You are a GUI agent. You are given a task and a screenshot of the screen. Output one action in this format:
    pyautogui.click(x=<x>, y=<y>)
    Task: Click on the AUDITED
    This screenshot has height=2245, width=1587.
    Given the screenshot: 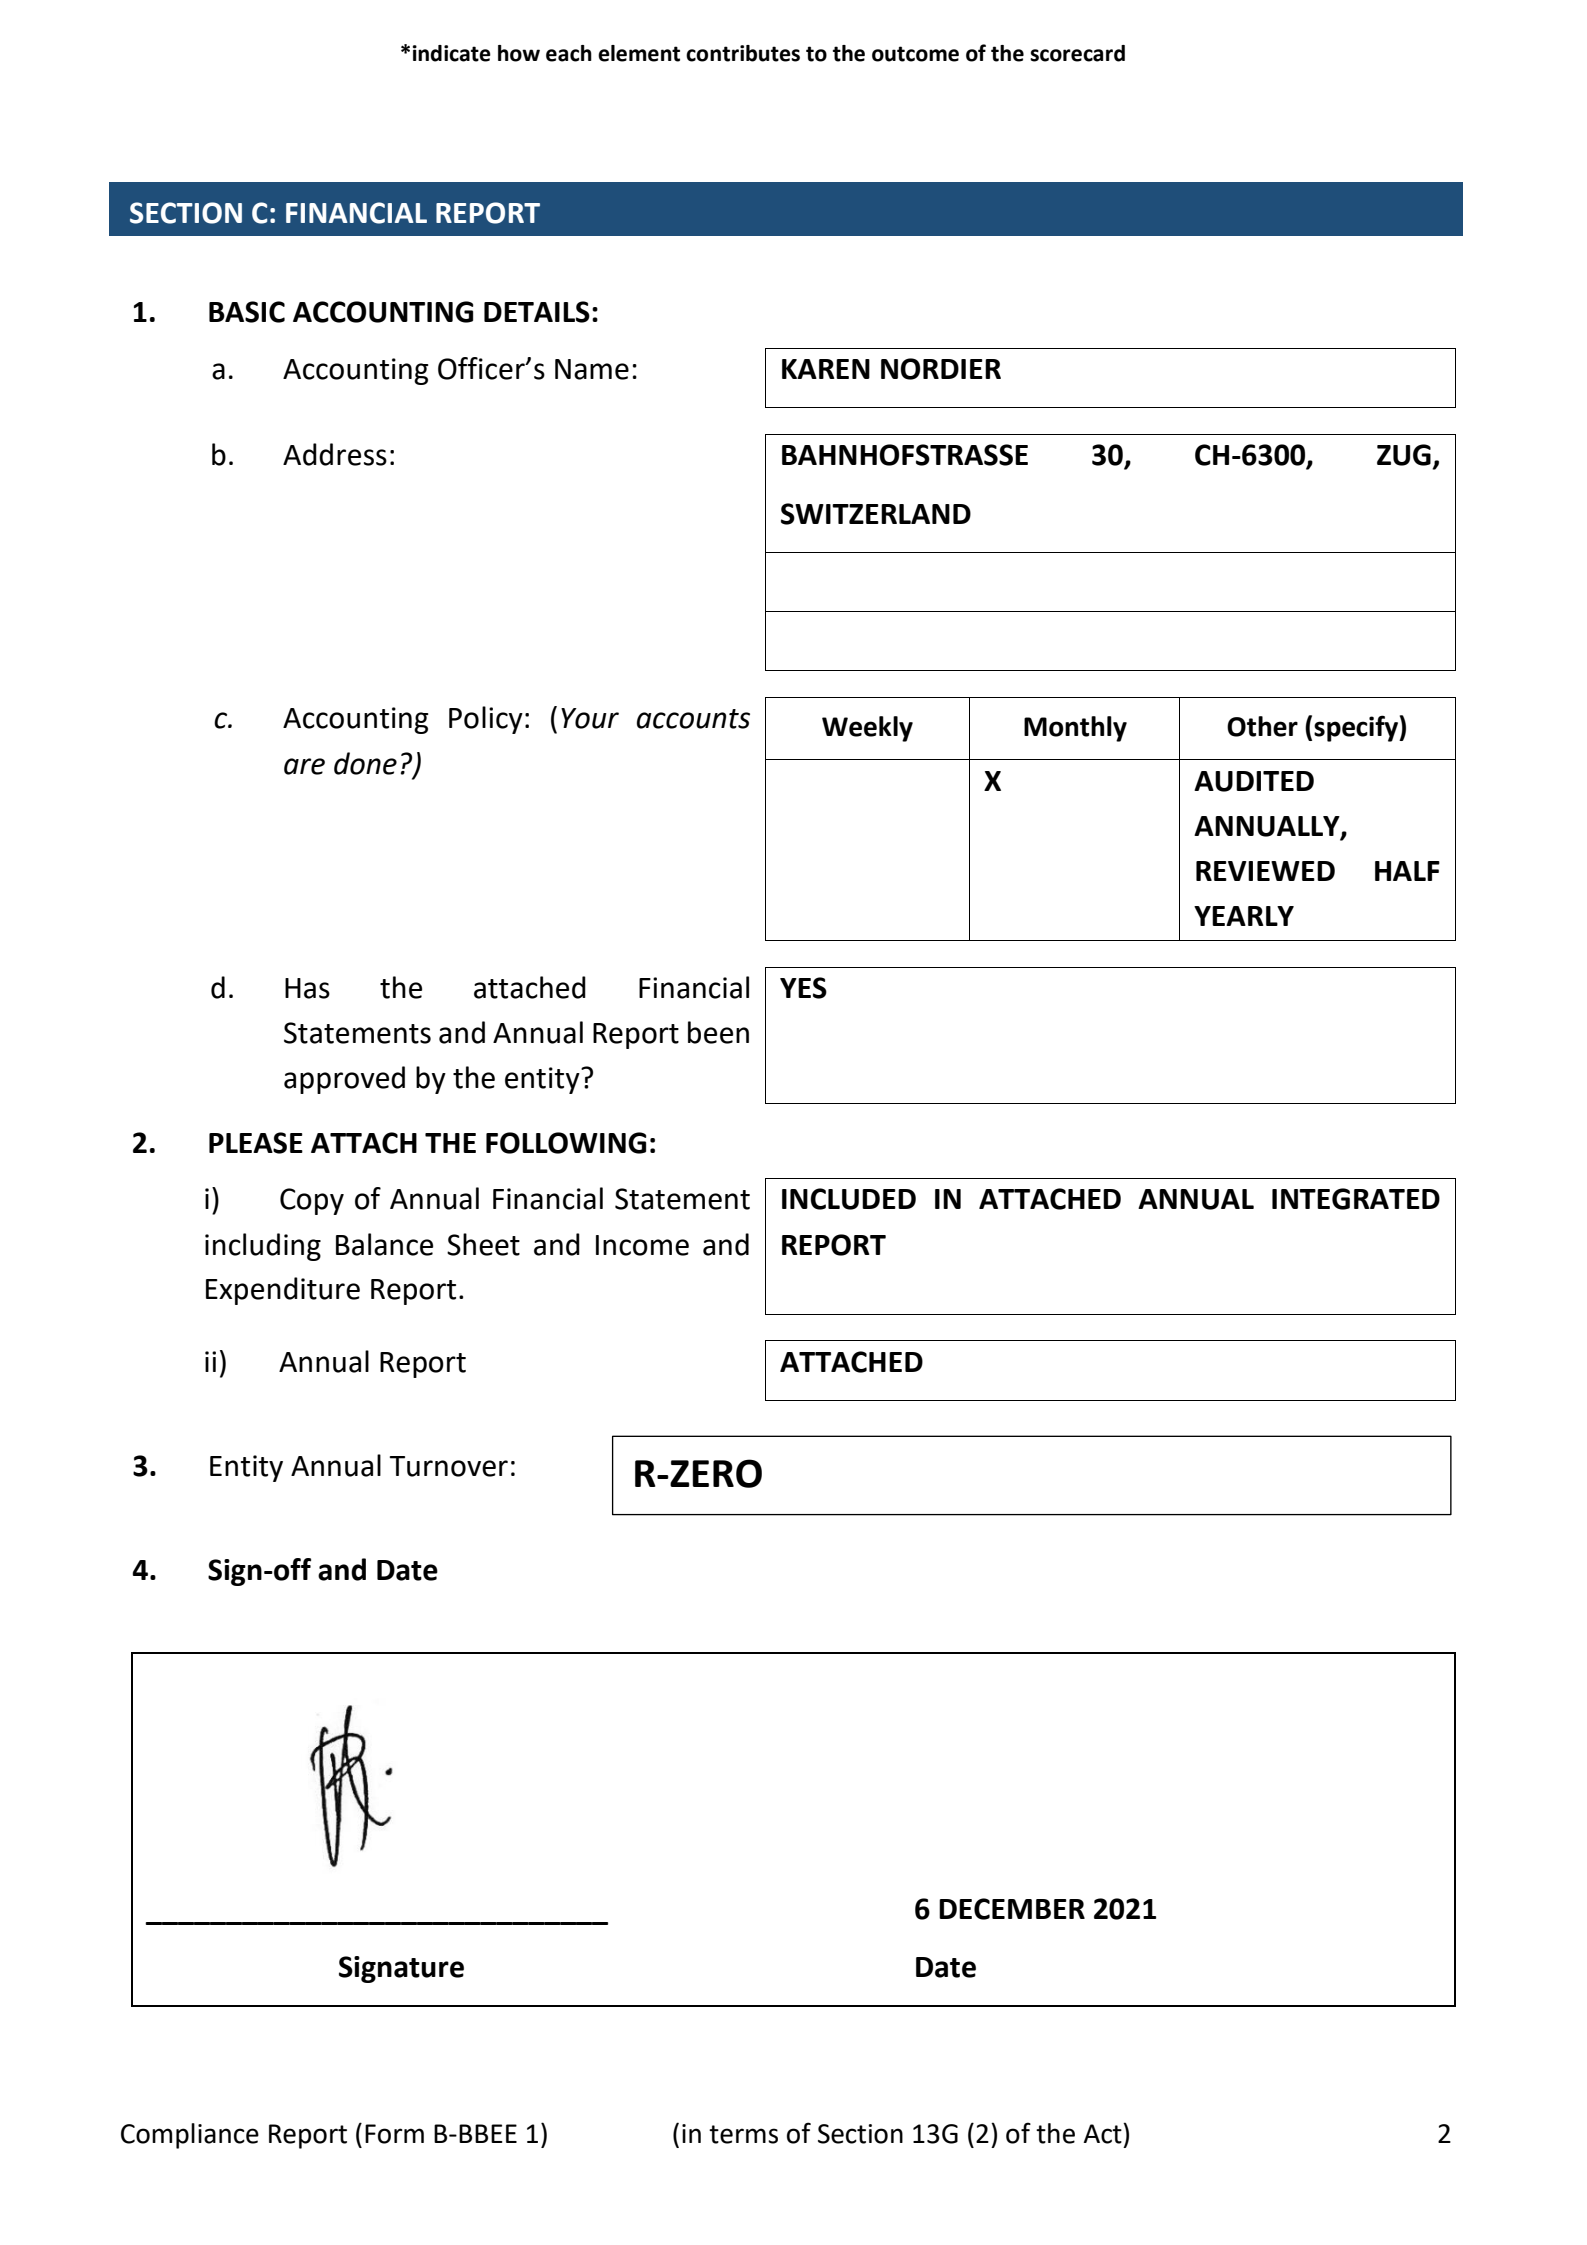 What is the action you would take?
    pyautogui.click(x=1254, y=781)
